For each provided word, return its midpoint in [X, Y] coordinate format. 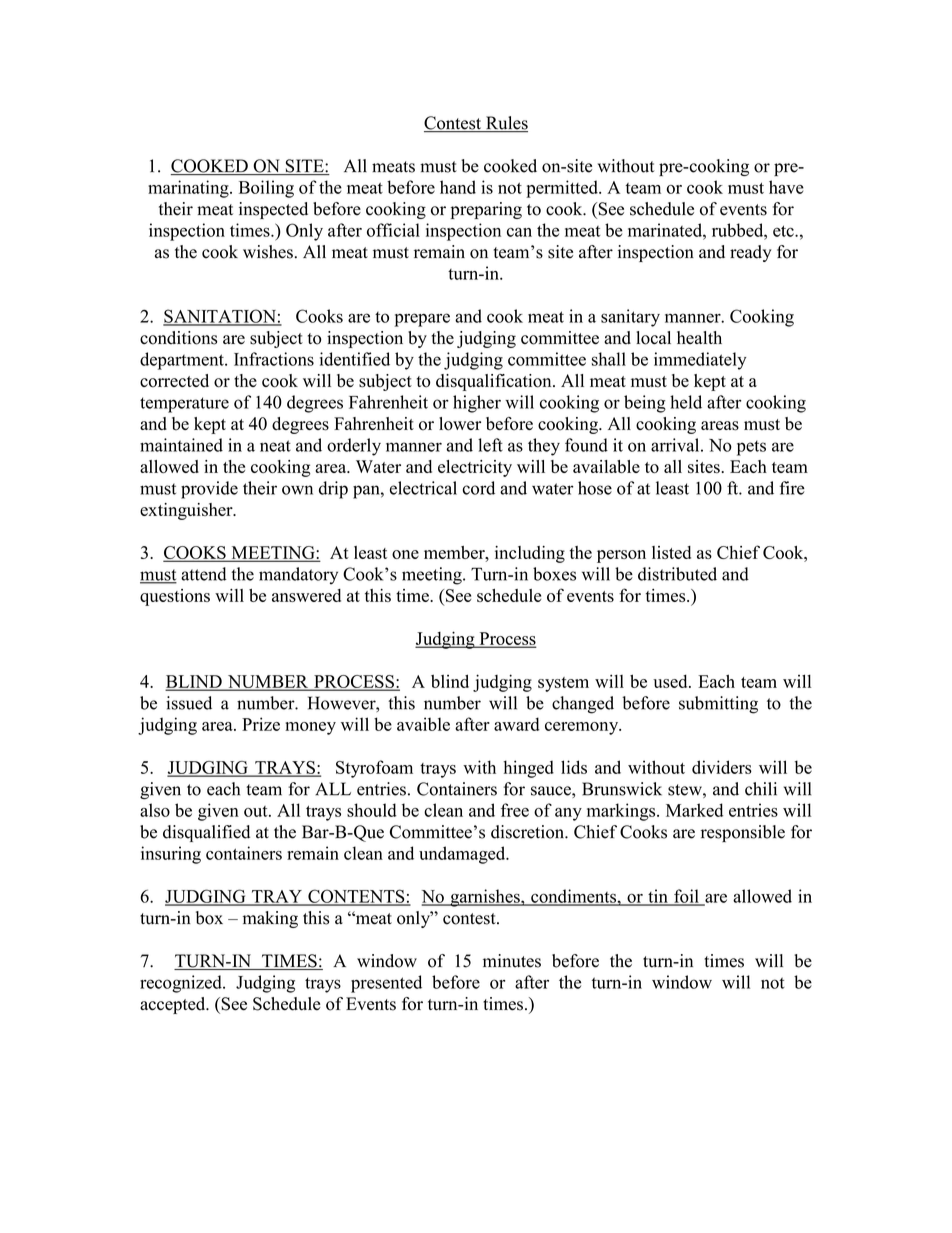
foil [686, 897]
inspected [273, 210]
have [786, 187]
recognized [182, 984]
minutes [512, 961]
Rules [506, 124]
